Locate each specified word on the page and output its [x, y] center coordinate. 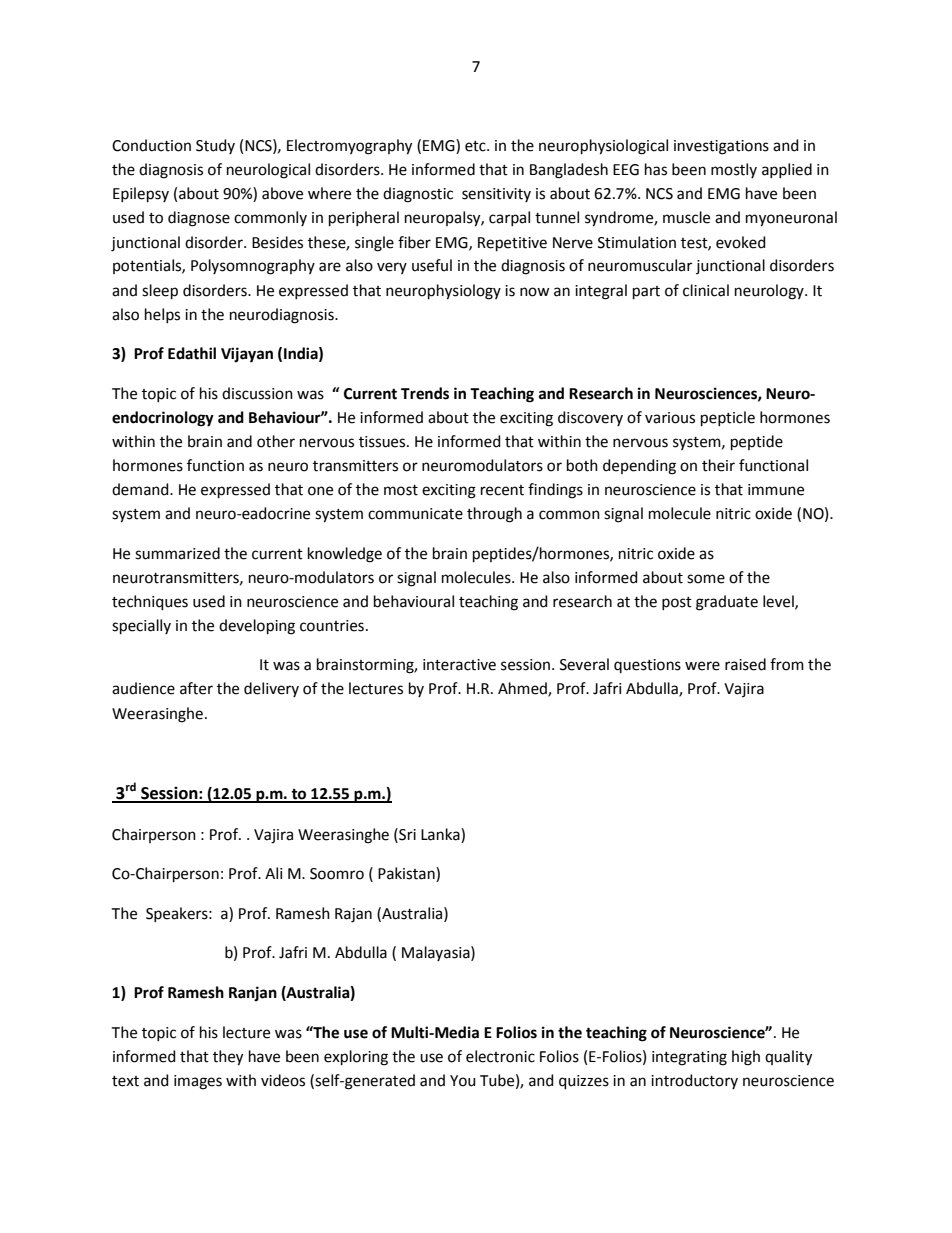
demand [141, 489]
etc [476, 146]
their [718, 465]
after [196, 688]
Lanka [441, 834]
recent [502, 490]
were [702, 666]
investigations [721, 147]
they [228, 1058]
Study [215, 146]
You [463, 1081]
